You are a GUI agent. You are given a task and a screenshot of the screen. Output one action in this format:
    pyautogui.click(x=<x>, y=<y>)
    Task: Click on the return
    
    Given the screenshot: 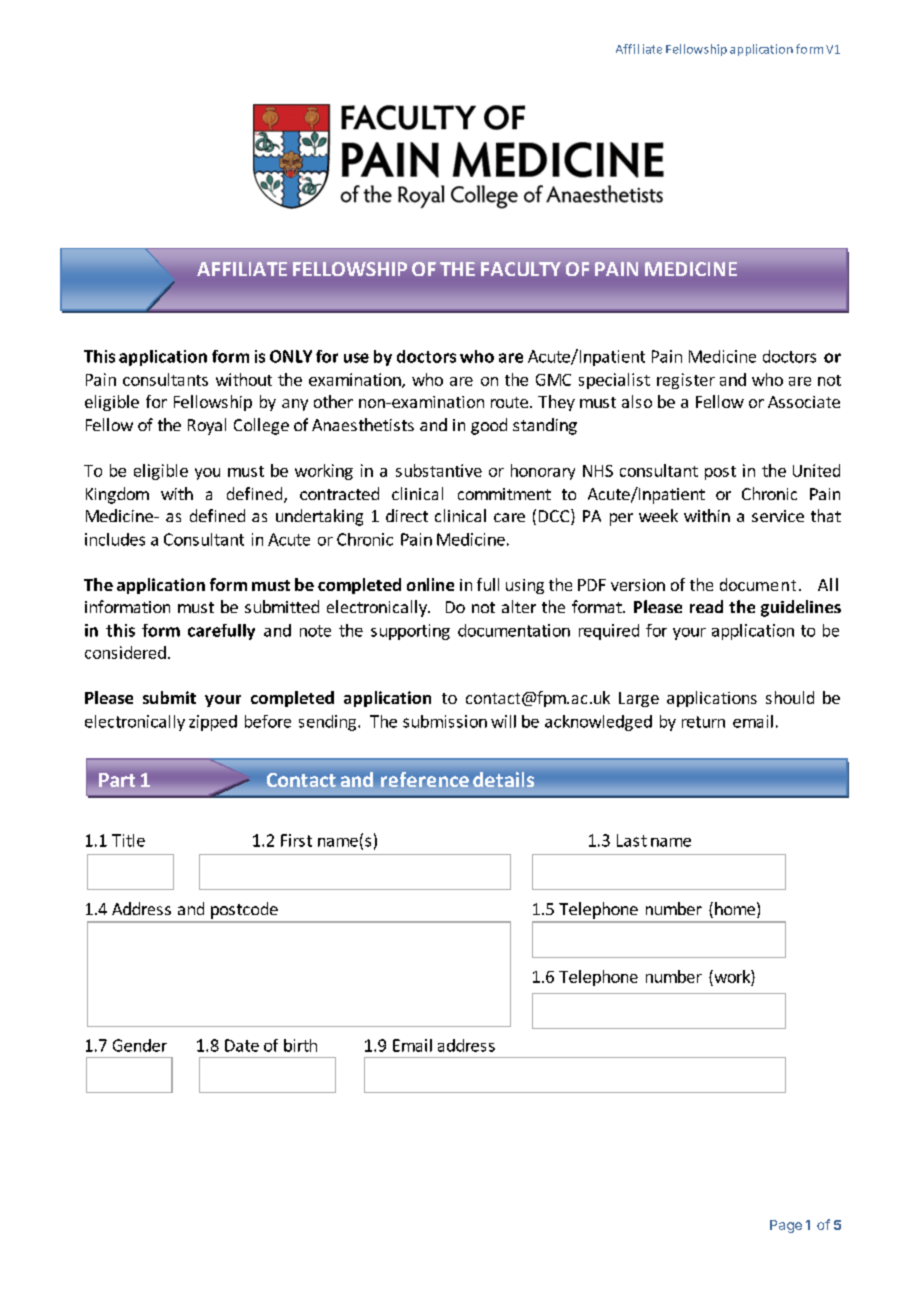 What is the action you would take?
    pyautogui.click(x=703, y=722)
